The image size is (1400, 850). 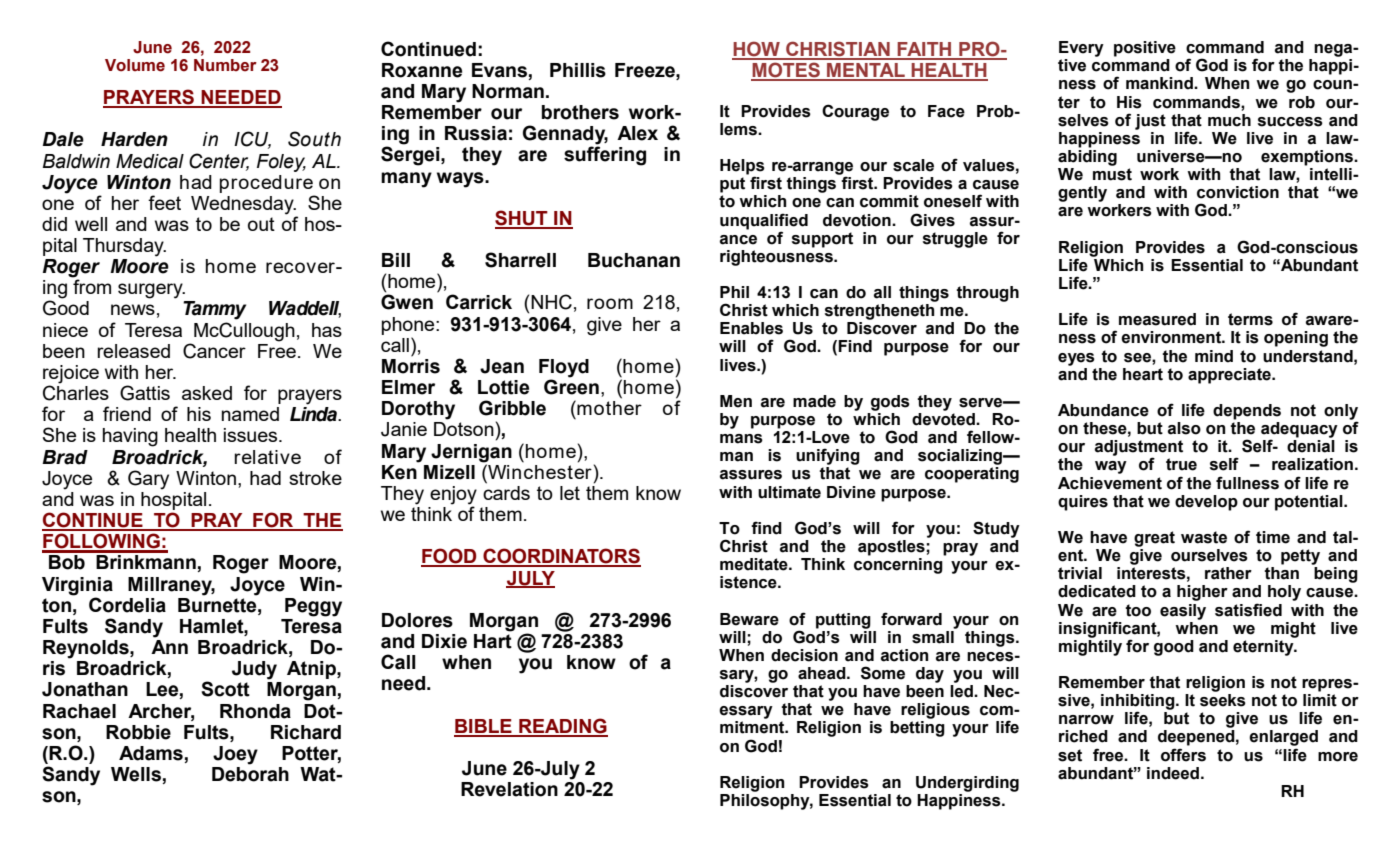 I want to click on mankind, so click(x=1160, y=83).
